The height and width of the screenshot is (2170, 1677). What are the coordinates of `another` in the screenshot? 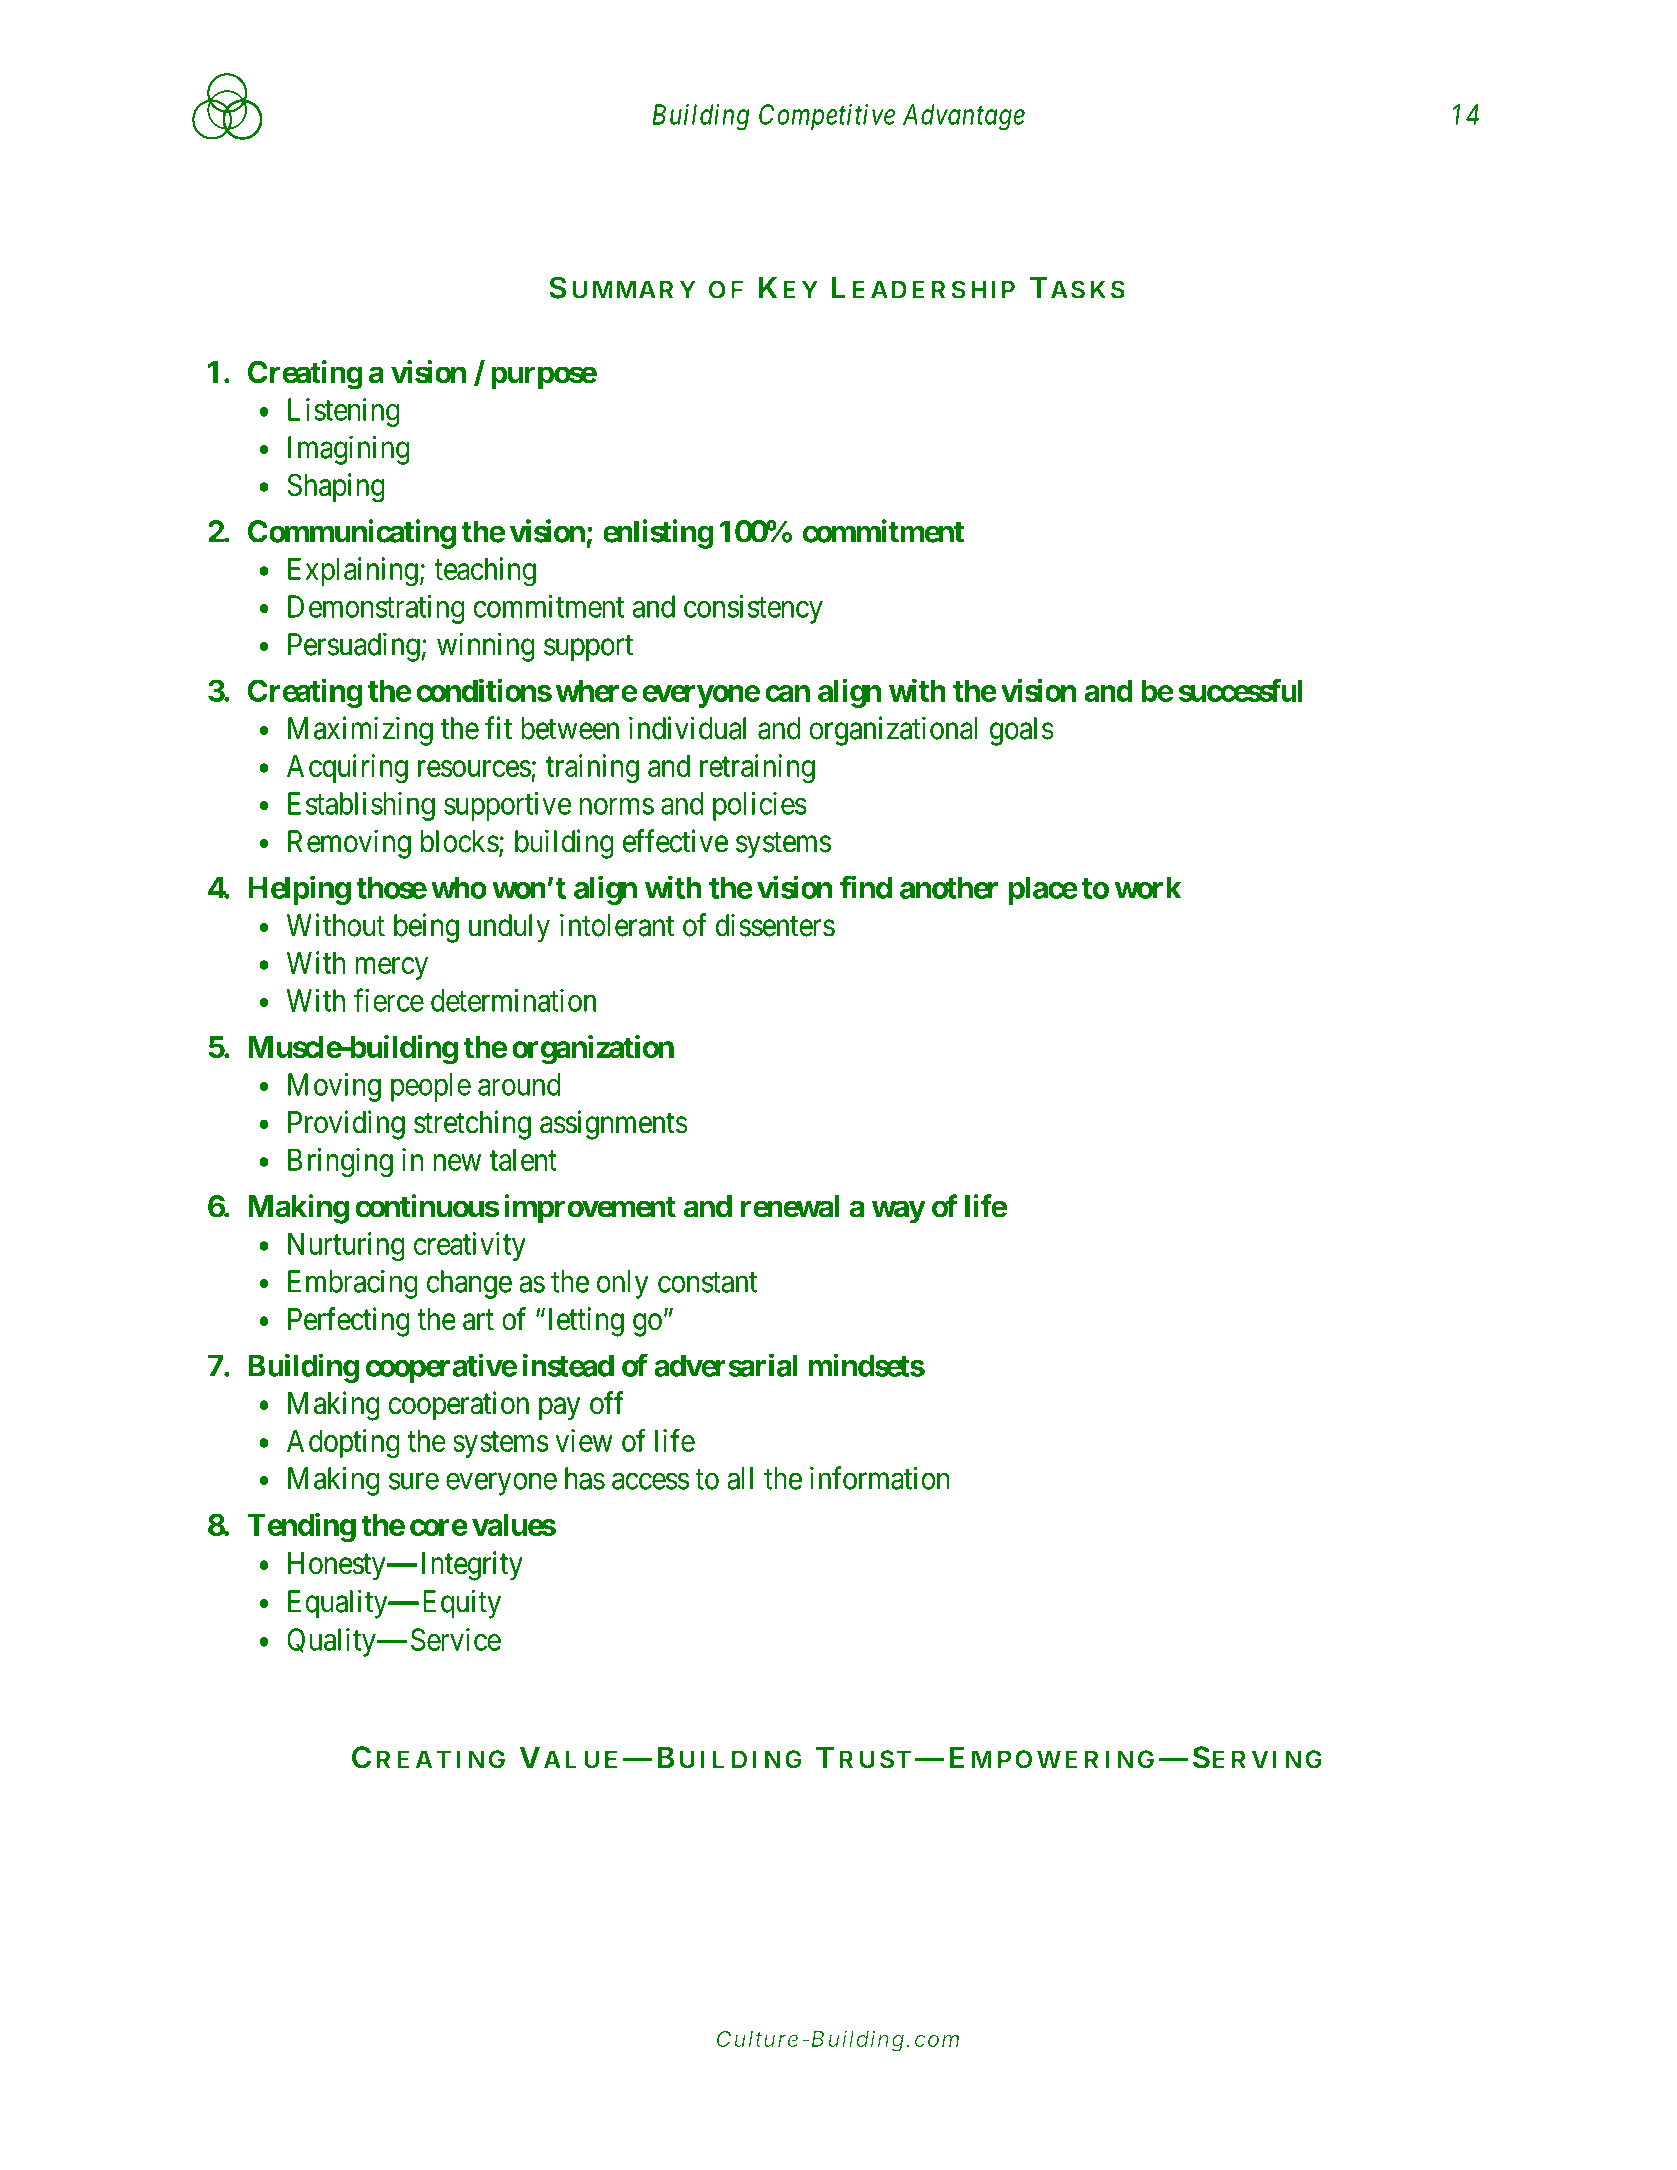 It's located at (949, 887).
